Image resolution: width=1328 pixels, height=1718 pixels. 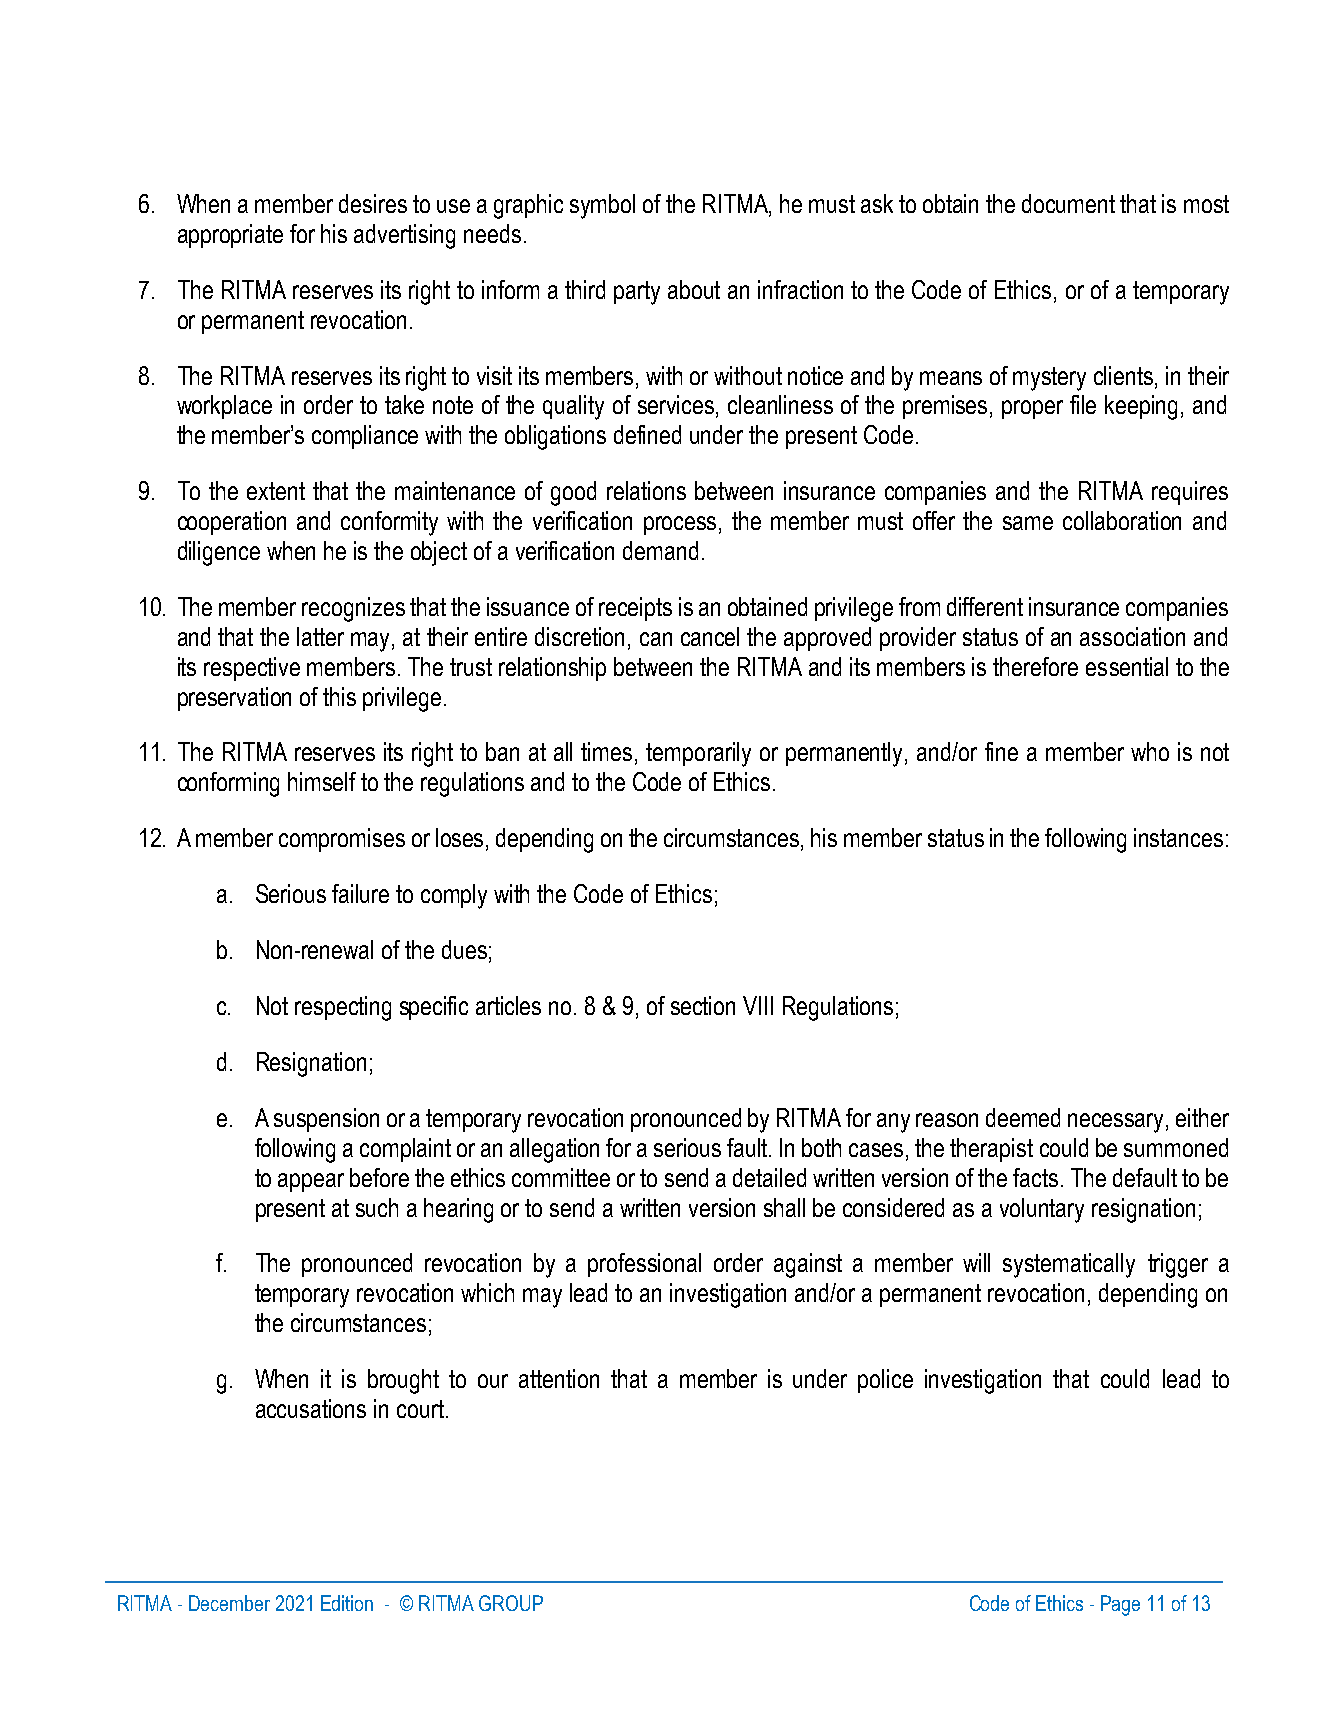 What do you see at coordinates (710, 636) in the screenshot?
I see `cancel` at bounding box center [710, 636].
